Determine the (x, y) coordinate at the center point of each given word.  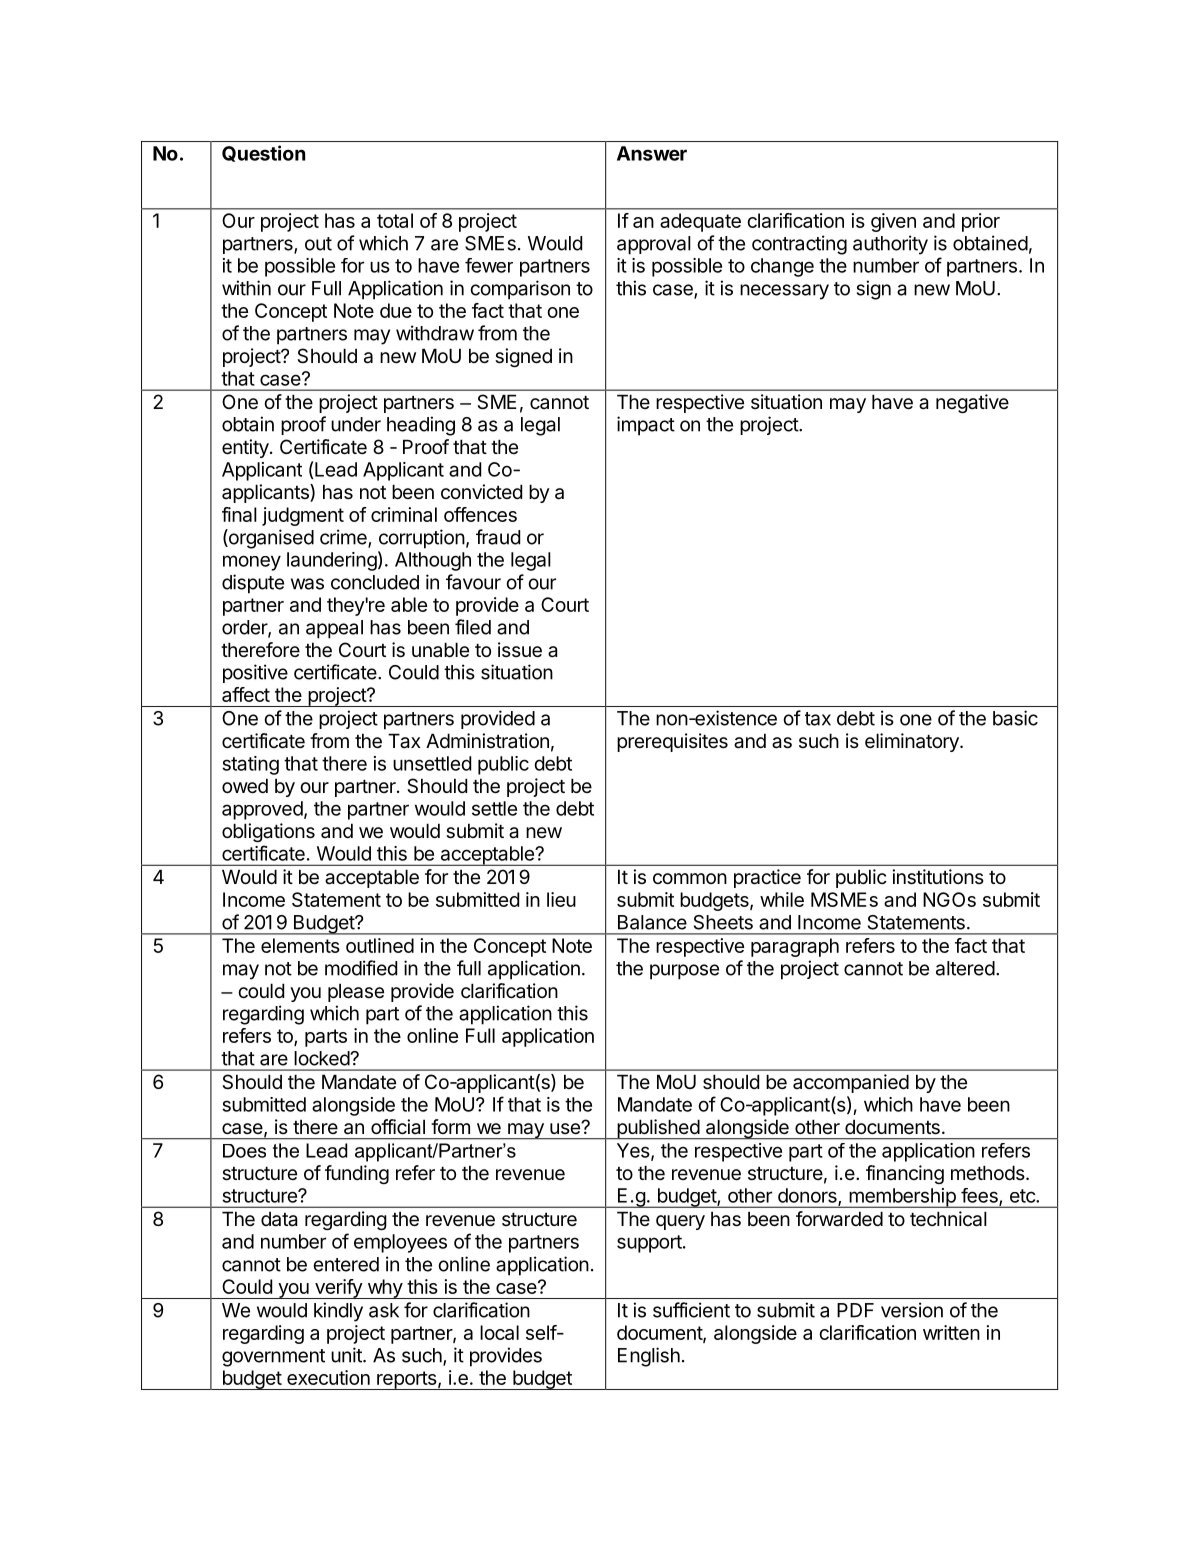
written (951, 1332)
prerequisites (672, 742)
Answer (652, 153)
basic (1015, 718)
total (395, 220)
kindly (338, 1312)
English (649, 1357)
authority (890, 245)
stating (250, 765)
